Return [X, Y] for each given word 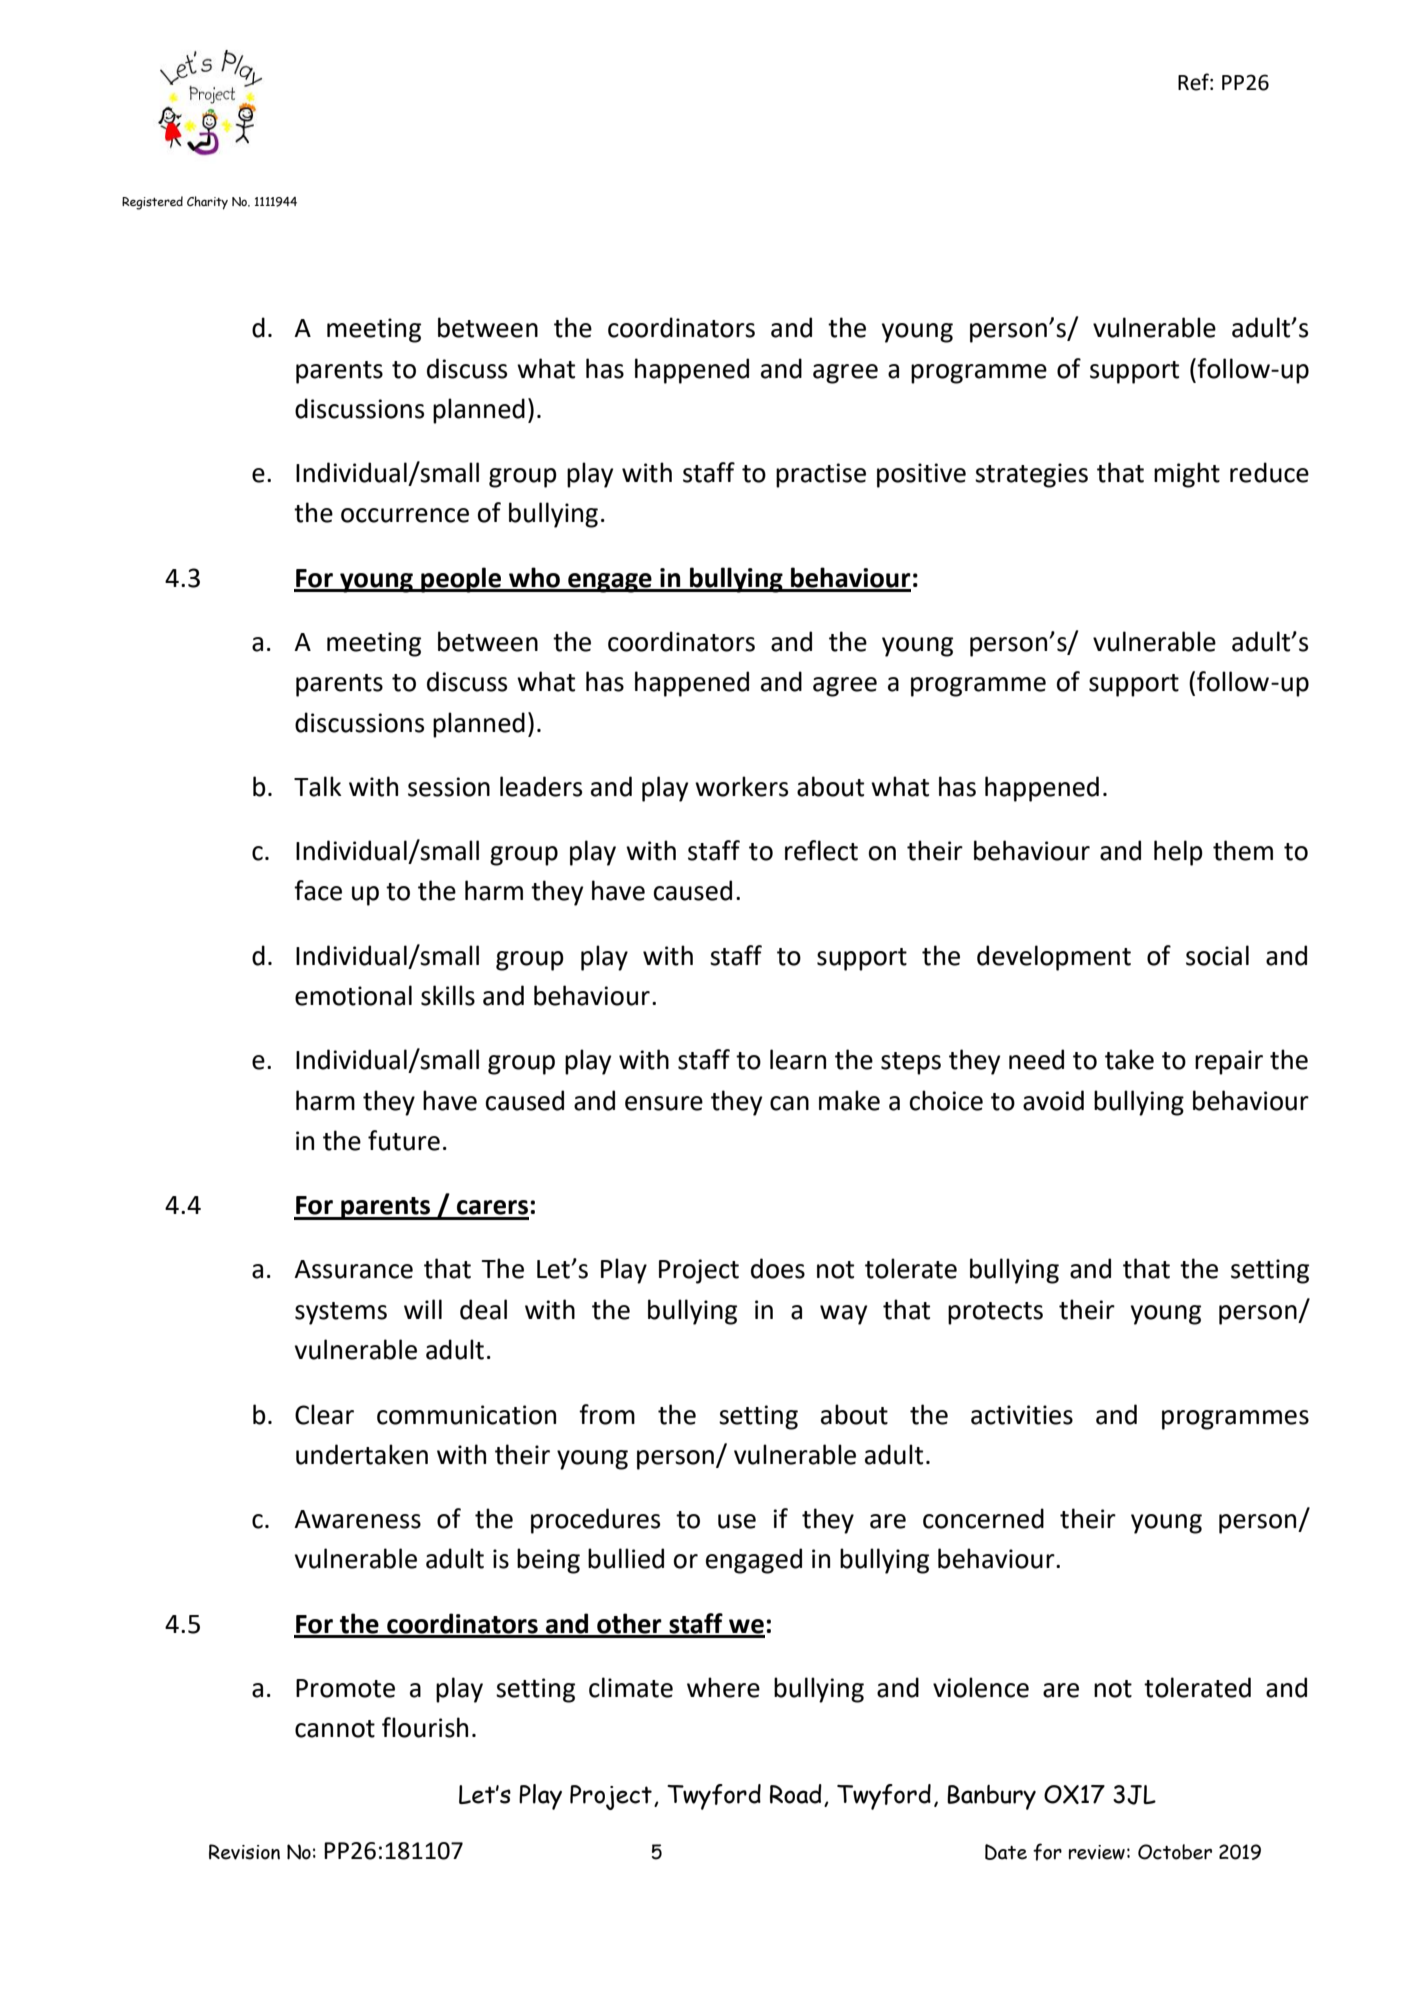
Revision [244, 1852]
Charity [207, 203]
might [1187, 475]
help [1178, 853]
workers [741, 786]
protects [995, 1313]
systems [341, 1313]
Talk [317, 786]
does [778, 1268]
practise [821, 475]
